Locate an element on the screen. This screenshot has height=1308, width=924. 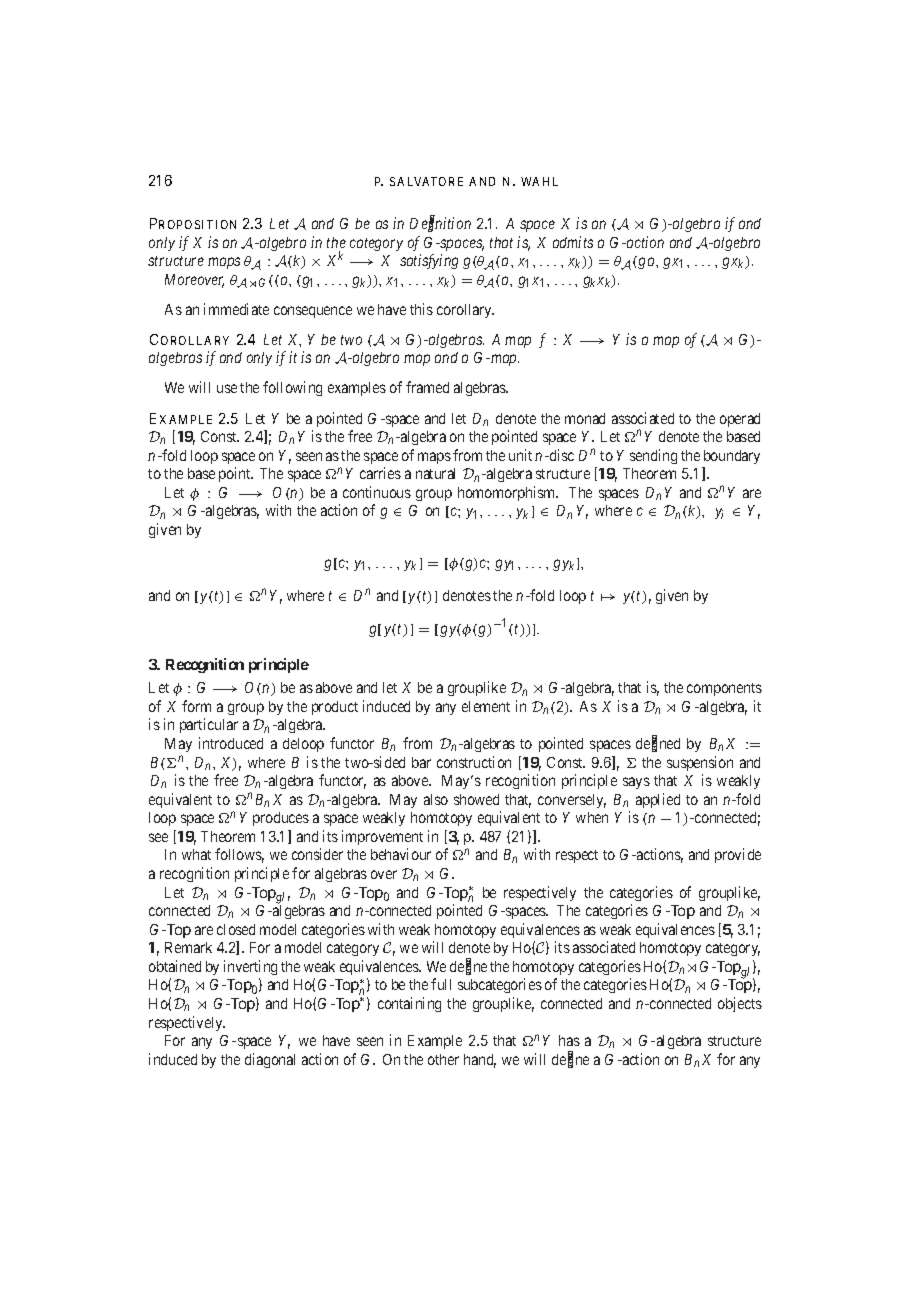
diagonal is located at coordinates (270, 1060).
